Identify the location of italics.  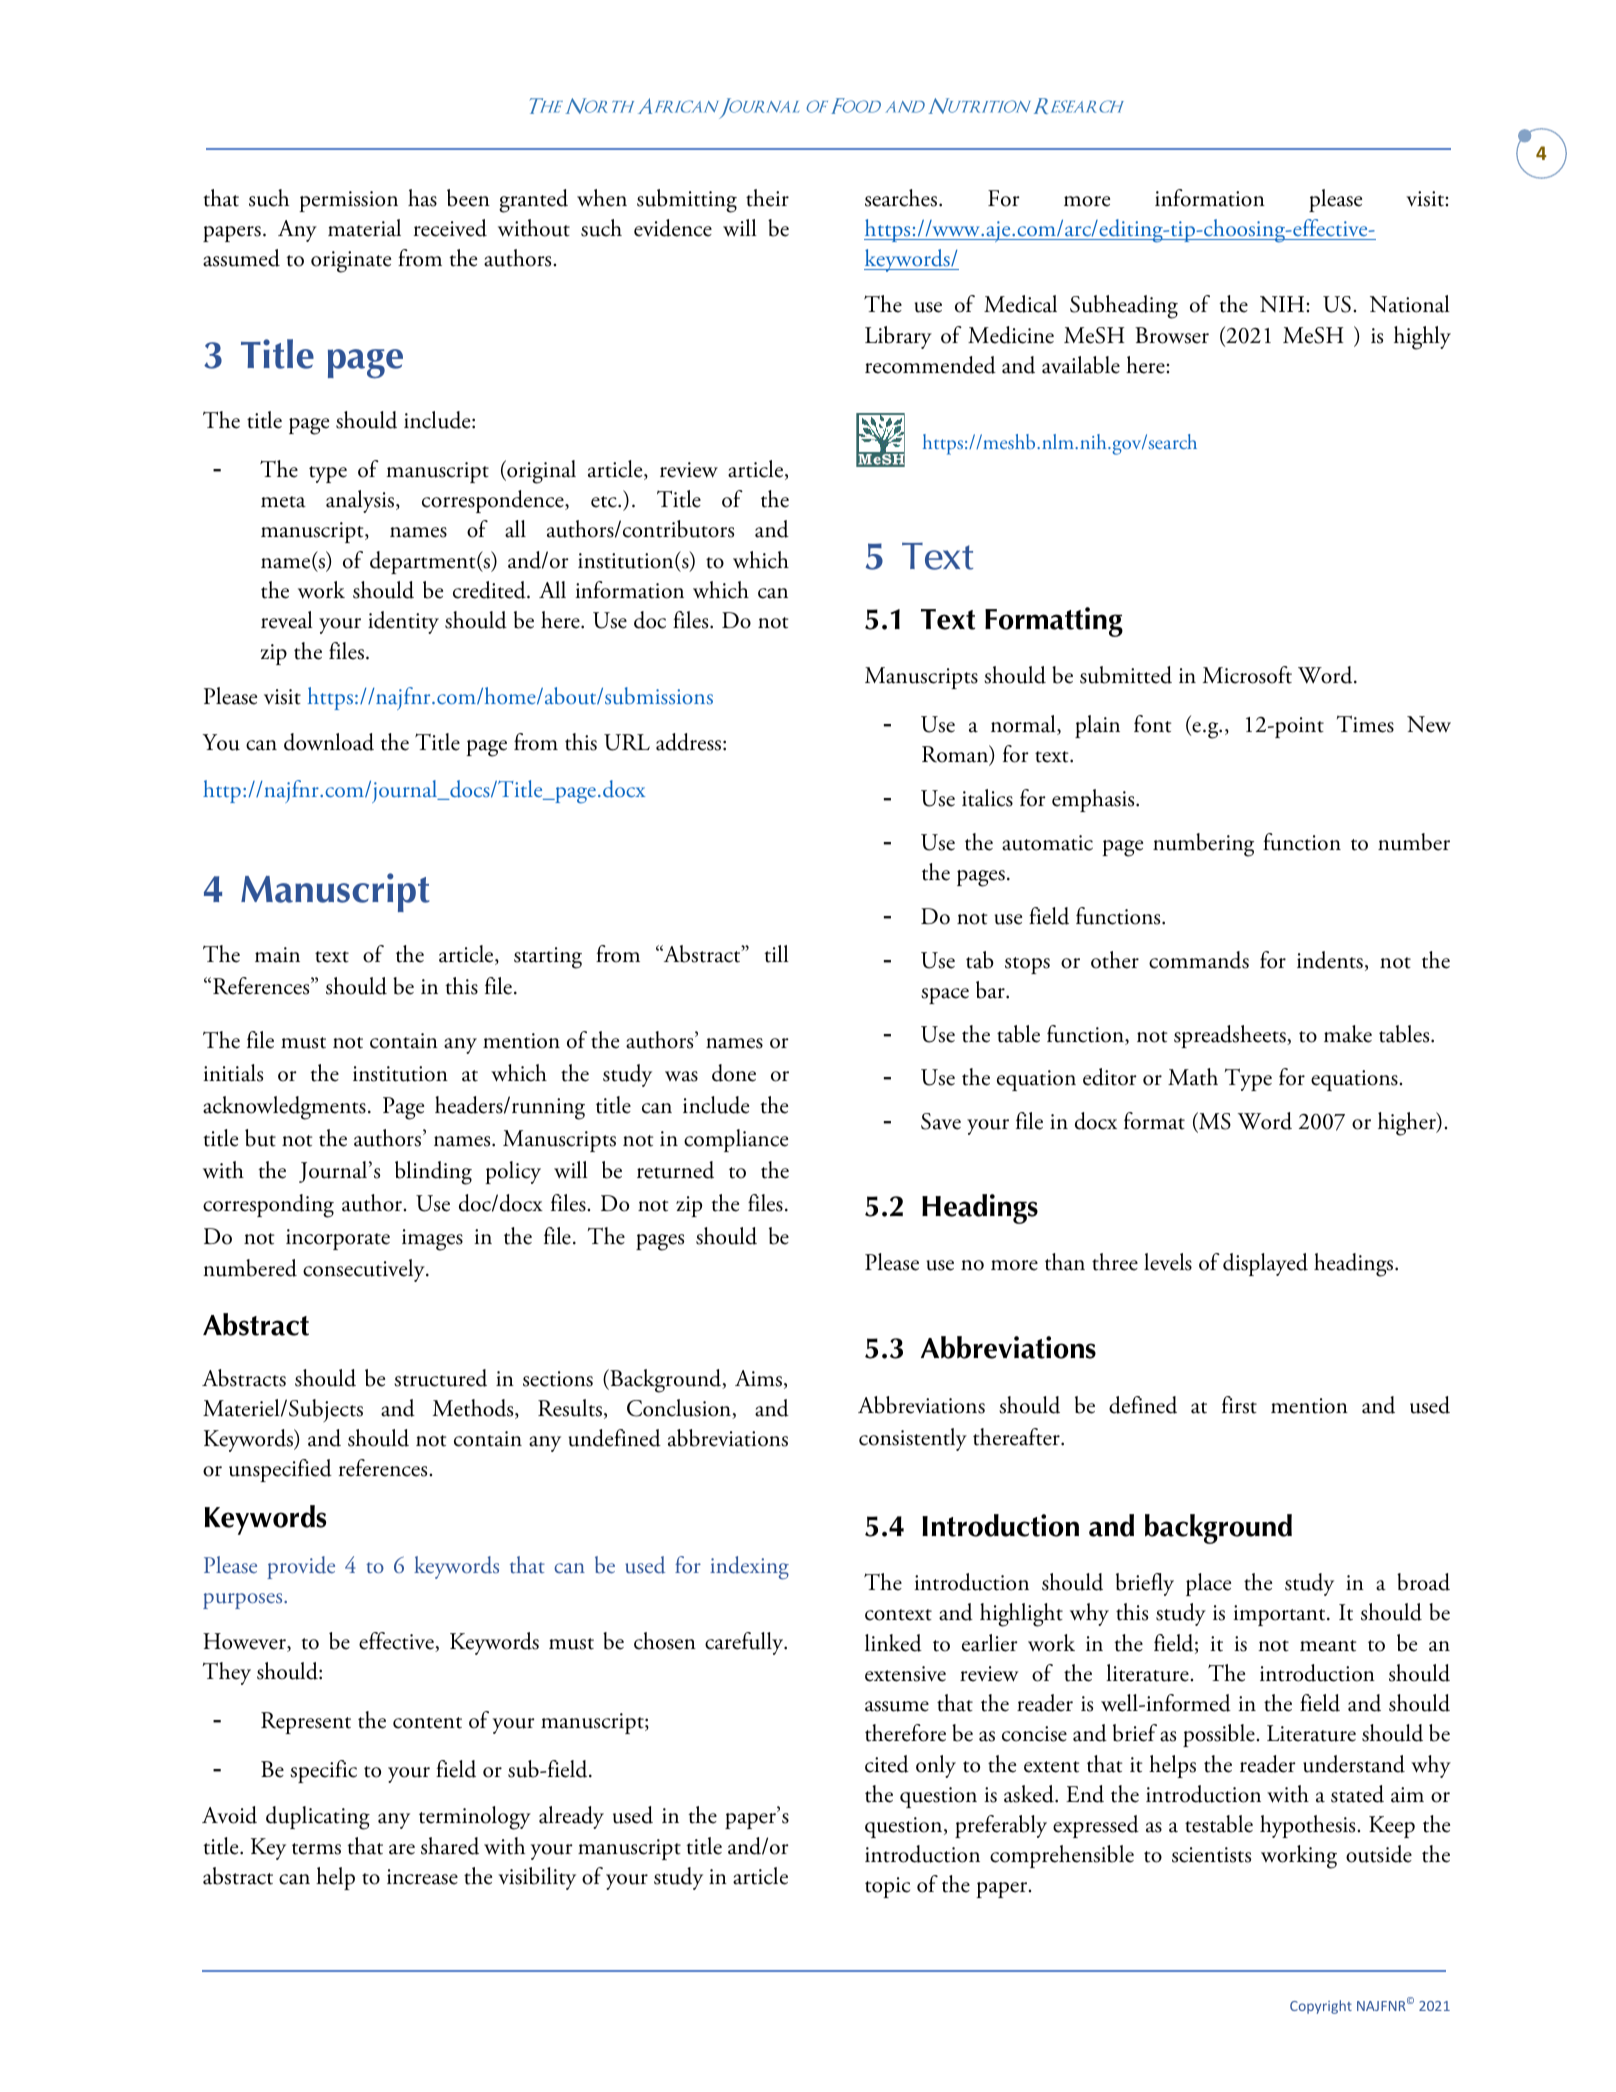
(987, 798).
